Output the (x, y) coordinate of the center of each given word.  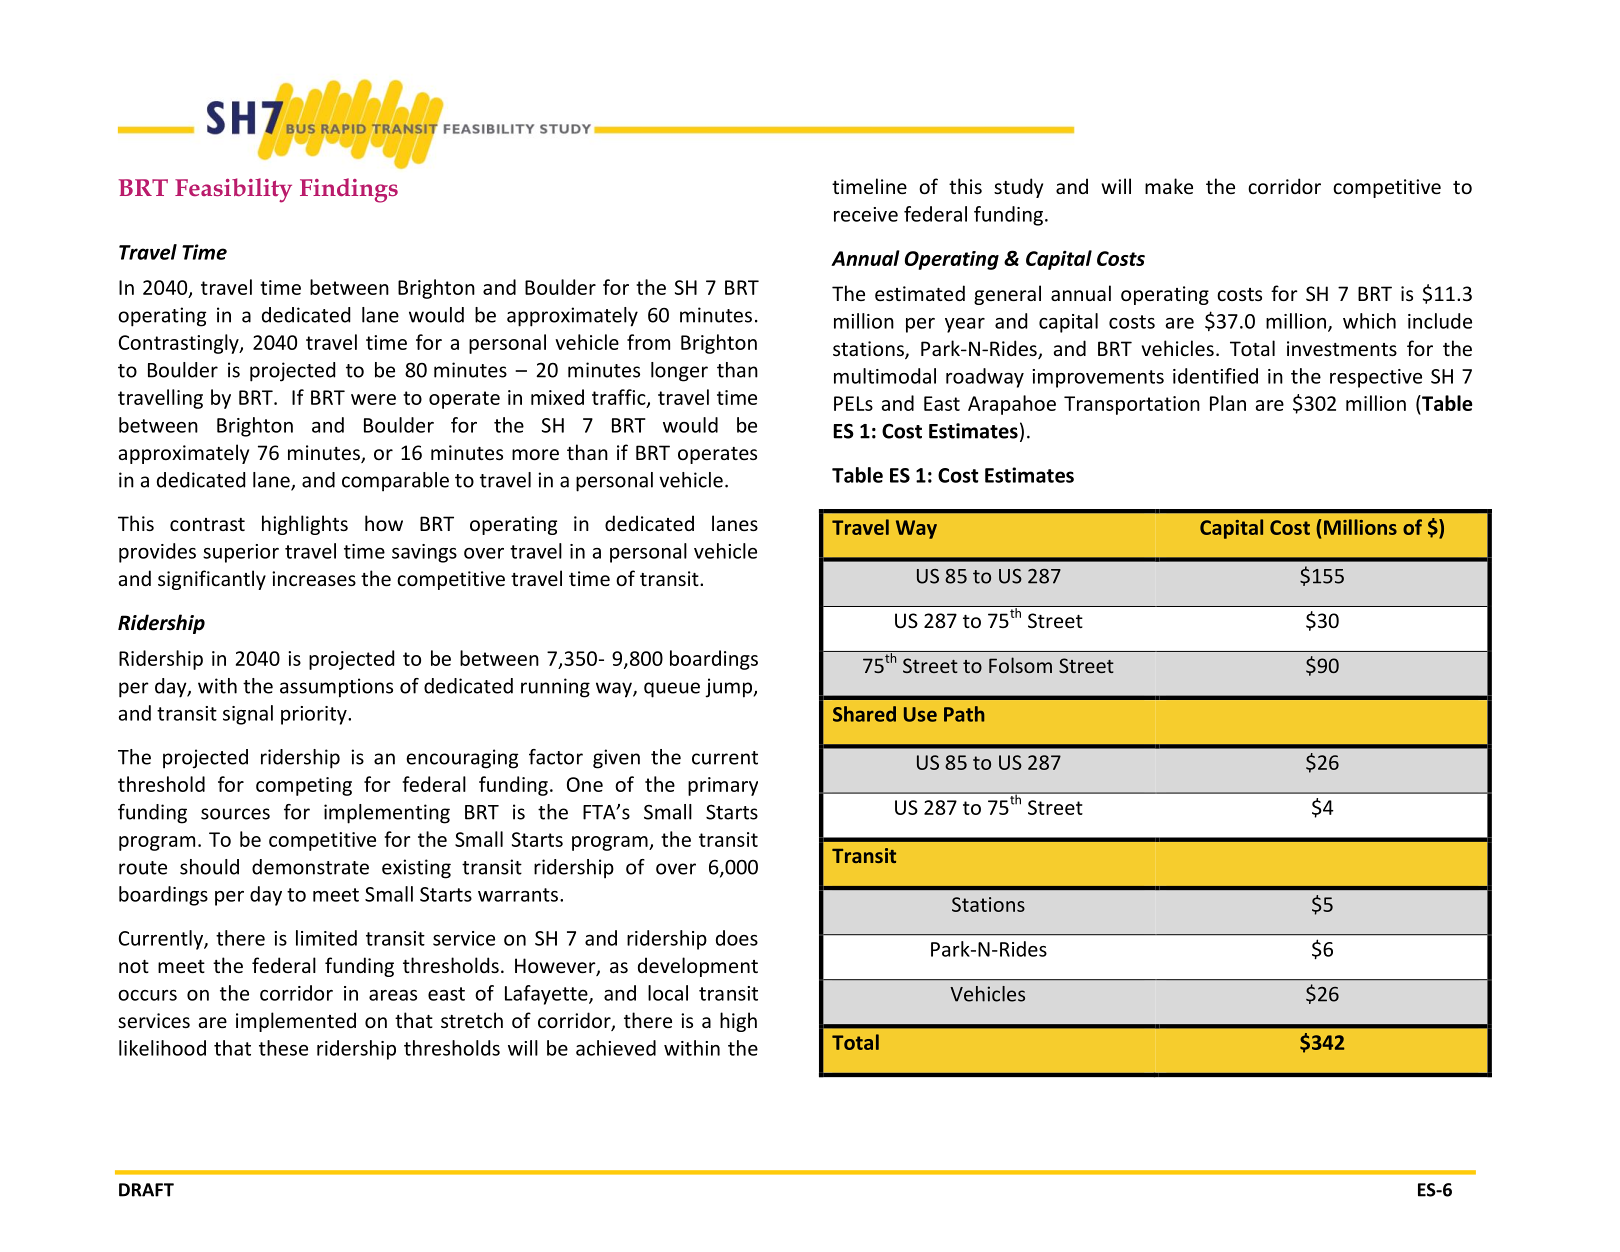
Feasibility (233, 190)
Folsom (1020, 665)
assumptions (336, 688)
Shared (864, 714)
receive (866, 214)
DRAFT (146, 1190)
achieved (616, 1048)
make (1169, 186)
